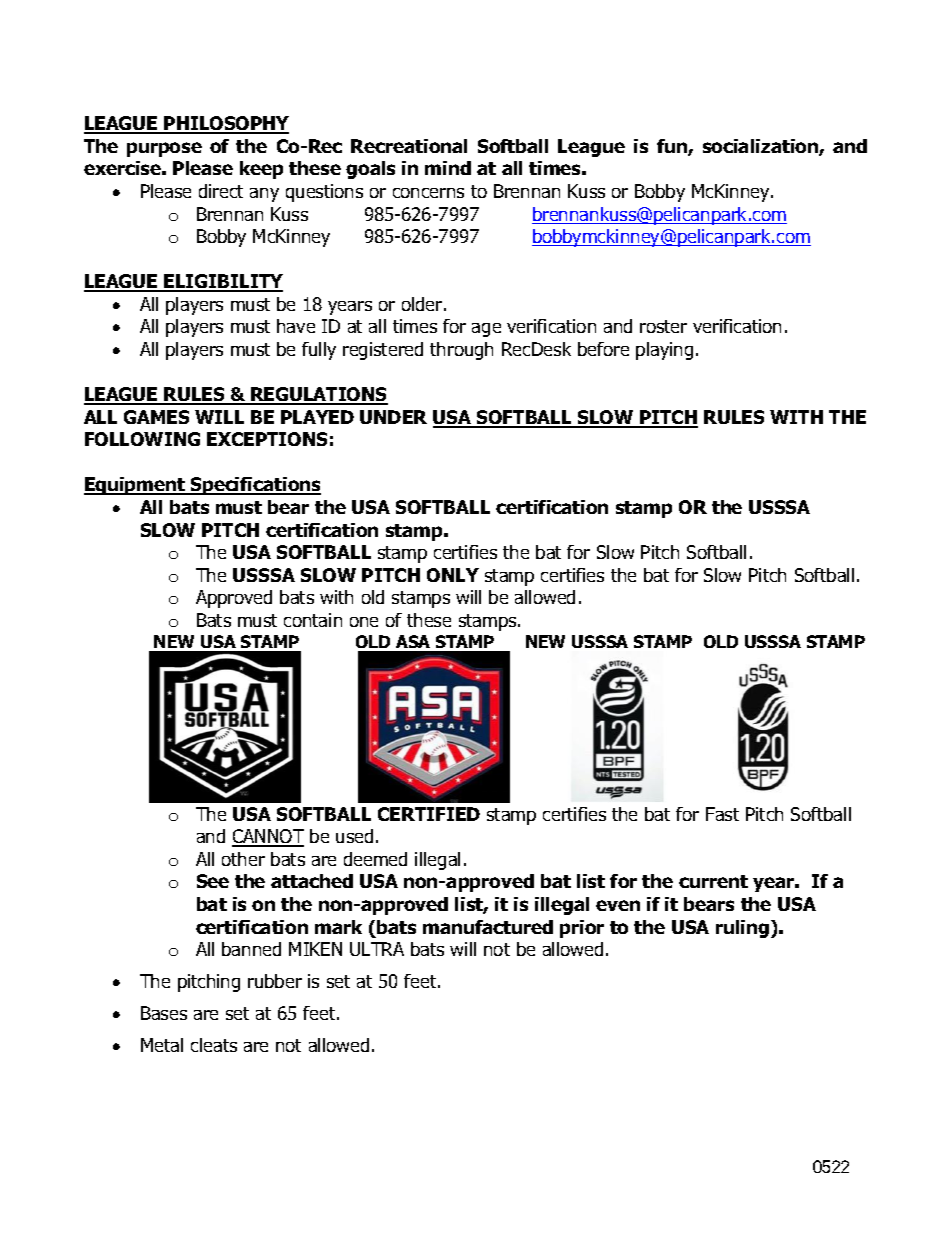 This screenshot has width=952, height=1233. What do you see at coordinates (664, 351) in the screenshot?
I see `playing` at bounding box center [664, 351].
